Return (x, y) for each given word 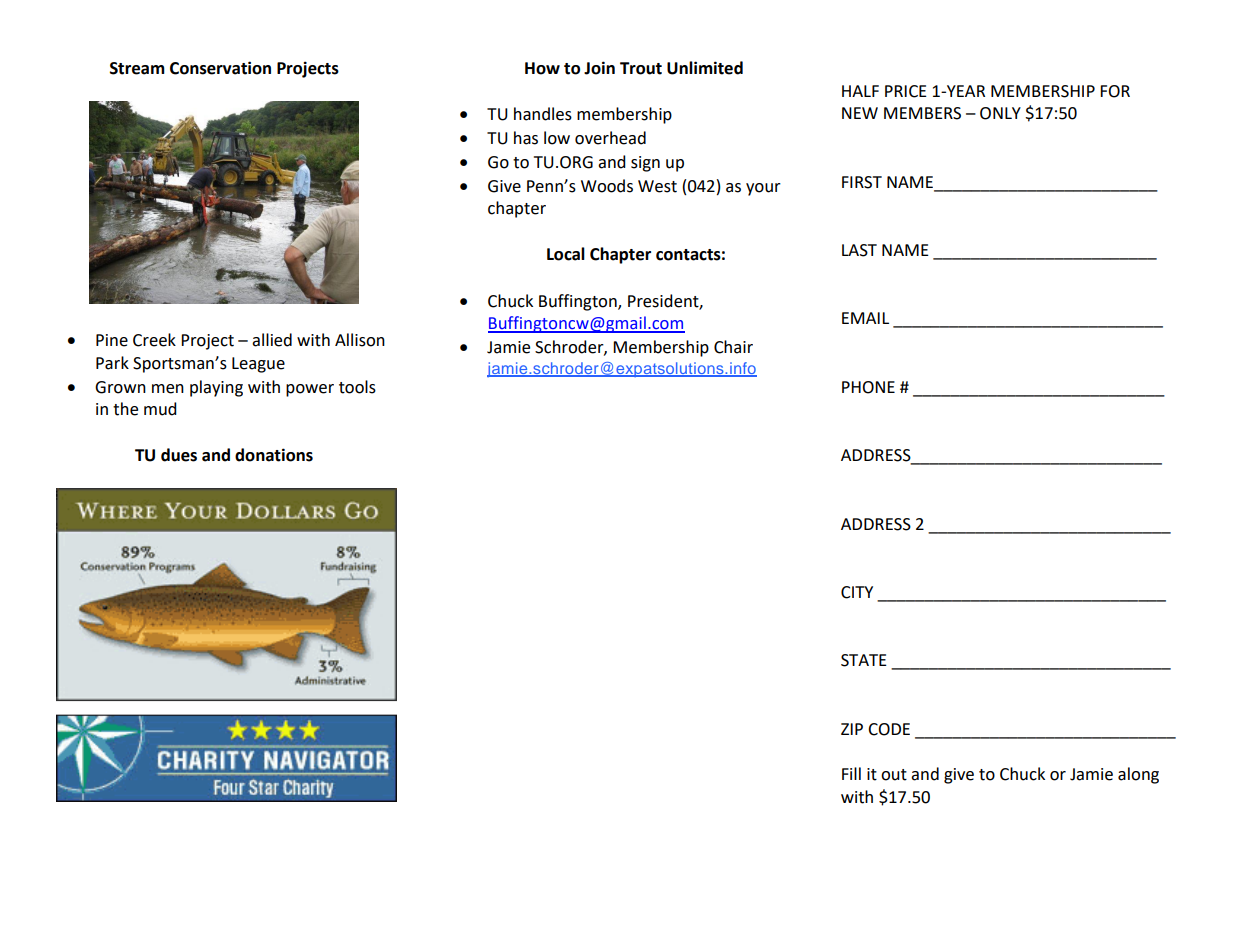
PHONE (868, 387)
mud (160, 409)
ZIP (852, 729)
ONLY (1000, 113)
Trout (641, 68)
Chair (733, 347)
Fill (851, 773)
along (1138, 775)
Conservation (220, 68)
